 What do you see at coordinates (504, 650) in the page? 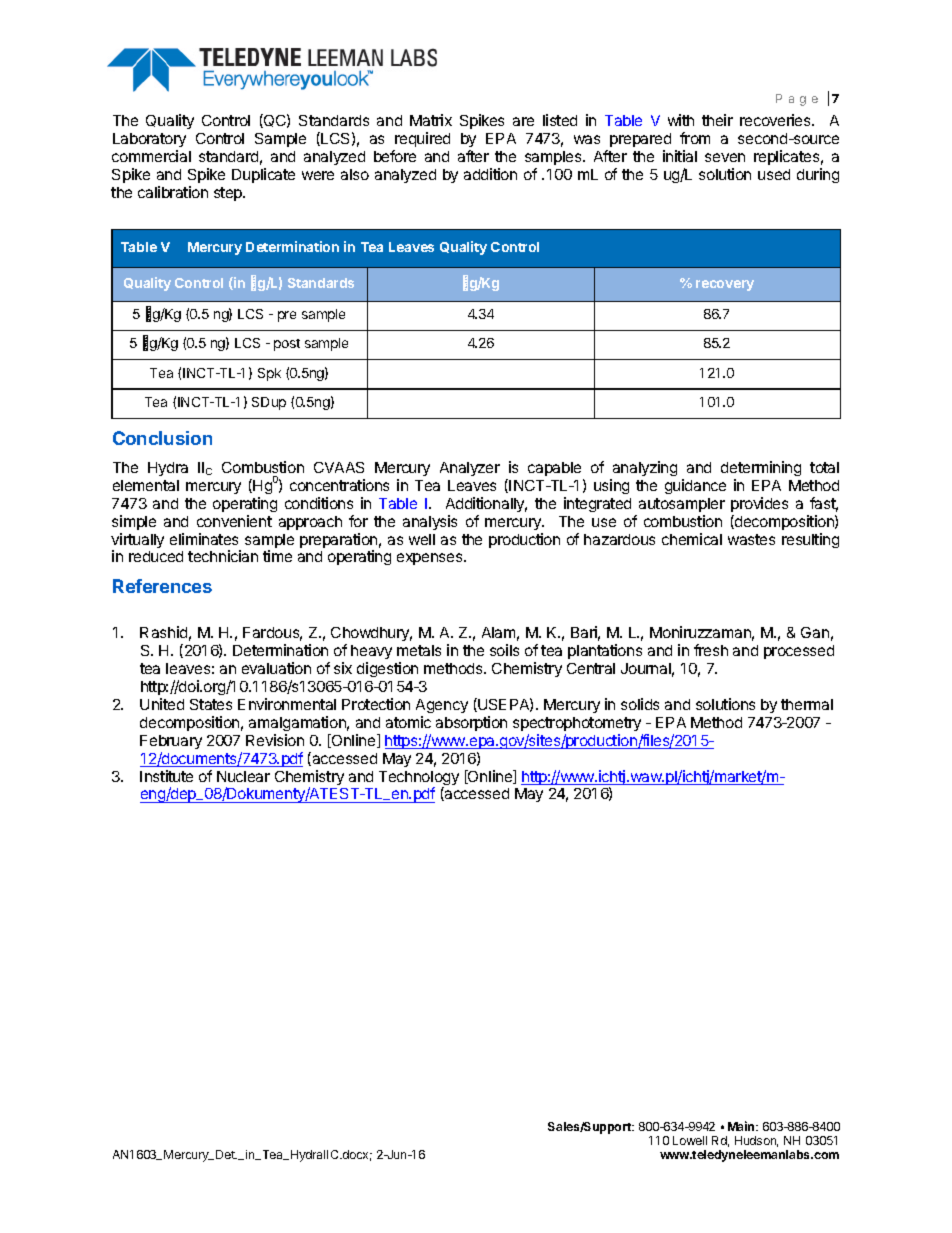
I see `soils` at bounding box center [504, 650].
